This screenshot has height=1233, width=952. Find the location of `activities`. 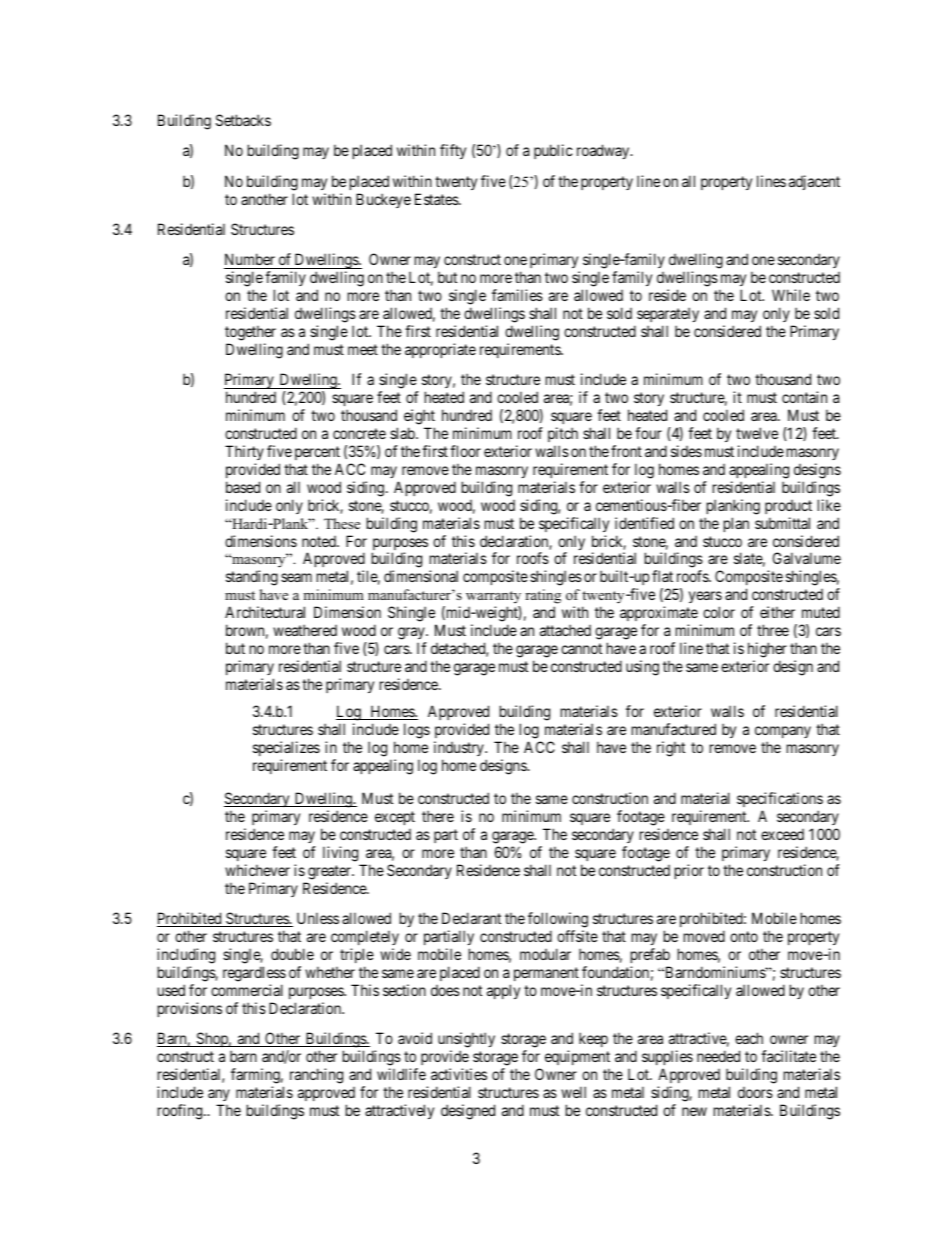

activities is located at coordinates (459, 1074).
